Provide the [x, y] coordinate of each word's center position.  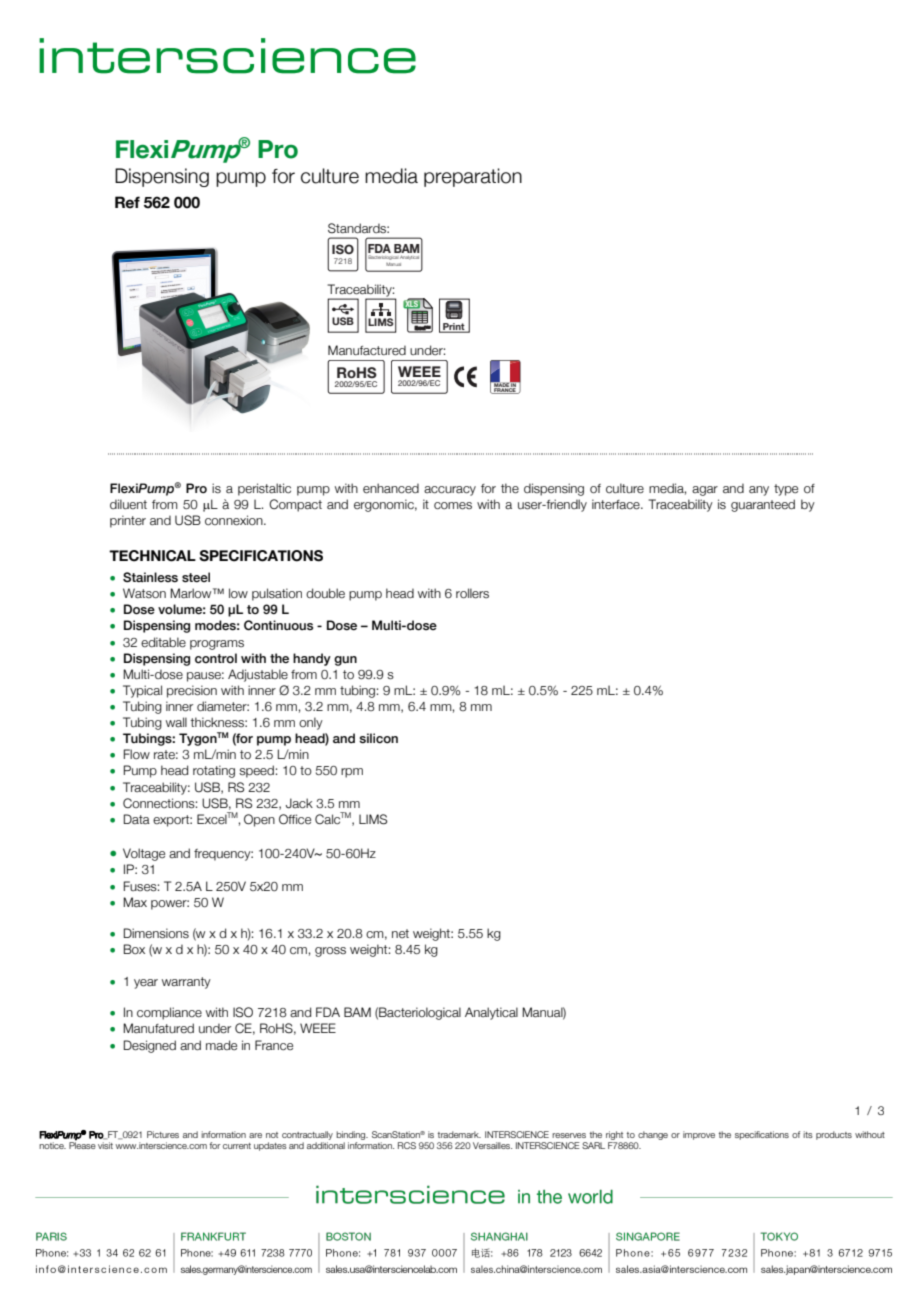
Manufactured [367, 350]
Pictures [163, 1134]
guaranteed [763, 505]
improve [699, 1135]
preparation [473, 177]
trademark [459, 1134]
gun [345, 661]
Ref [127, 202]
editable [163, 642]
